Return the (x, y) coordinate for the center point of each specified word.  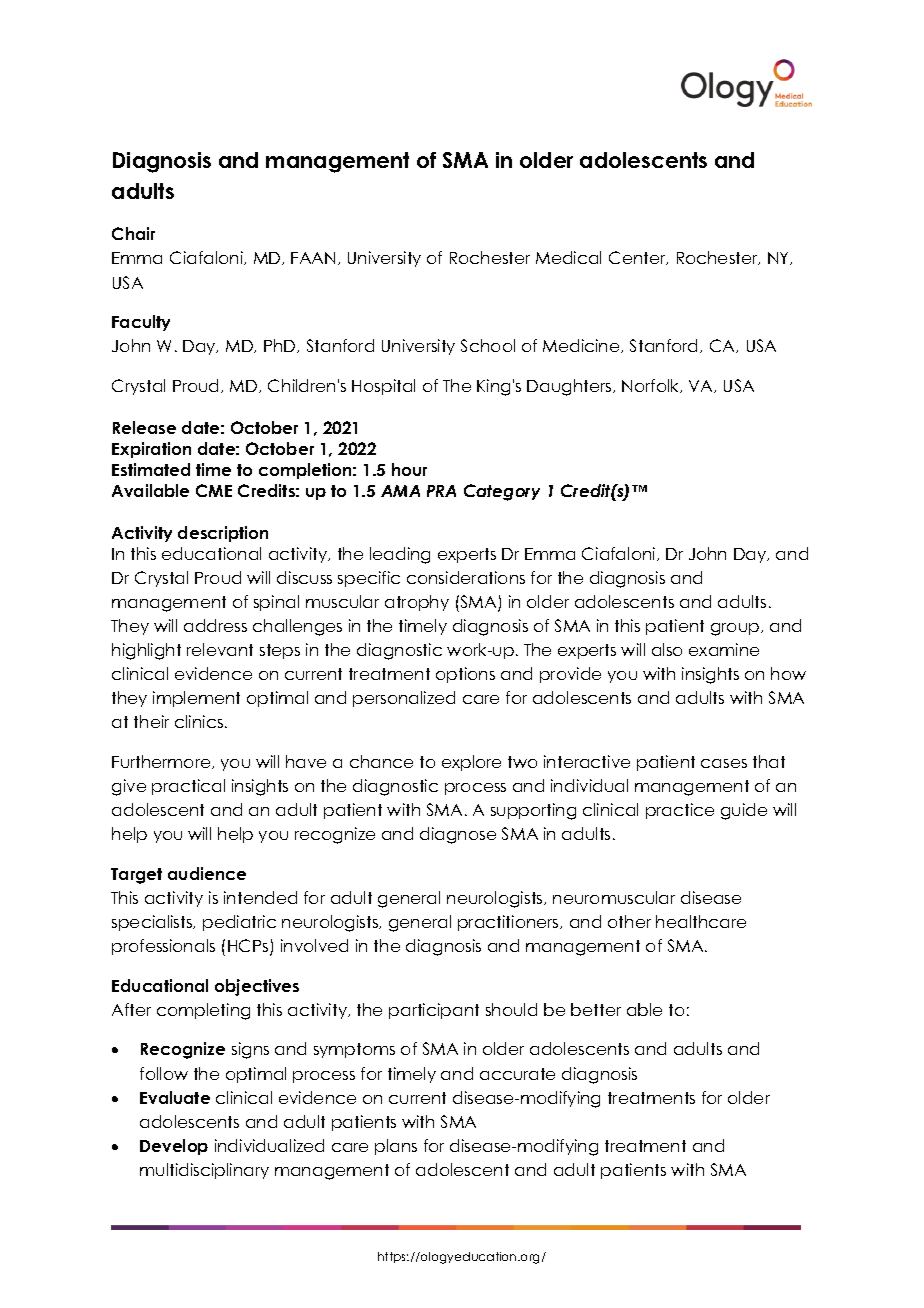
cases (724, 763)
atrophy (417, 603)
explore (471, 763)
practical (188, 787)
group (736, 629)
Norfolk (652, 386)
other (629, 921)
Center (638, 258)
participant (434, 1011)
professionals (163, 947)
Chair (133, 233)
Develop (174, 1147)
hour (409, 469)
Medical (568, 257)
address (215, 625)
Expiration (151, 450)
